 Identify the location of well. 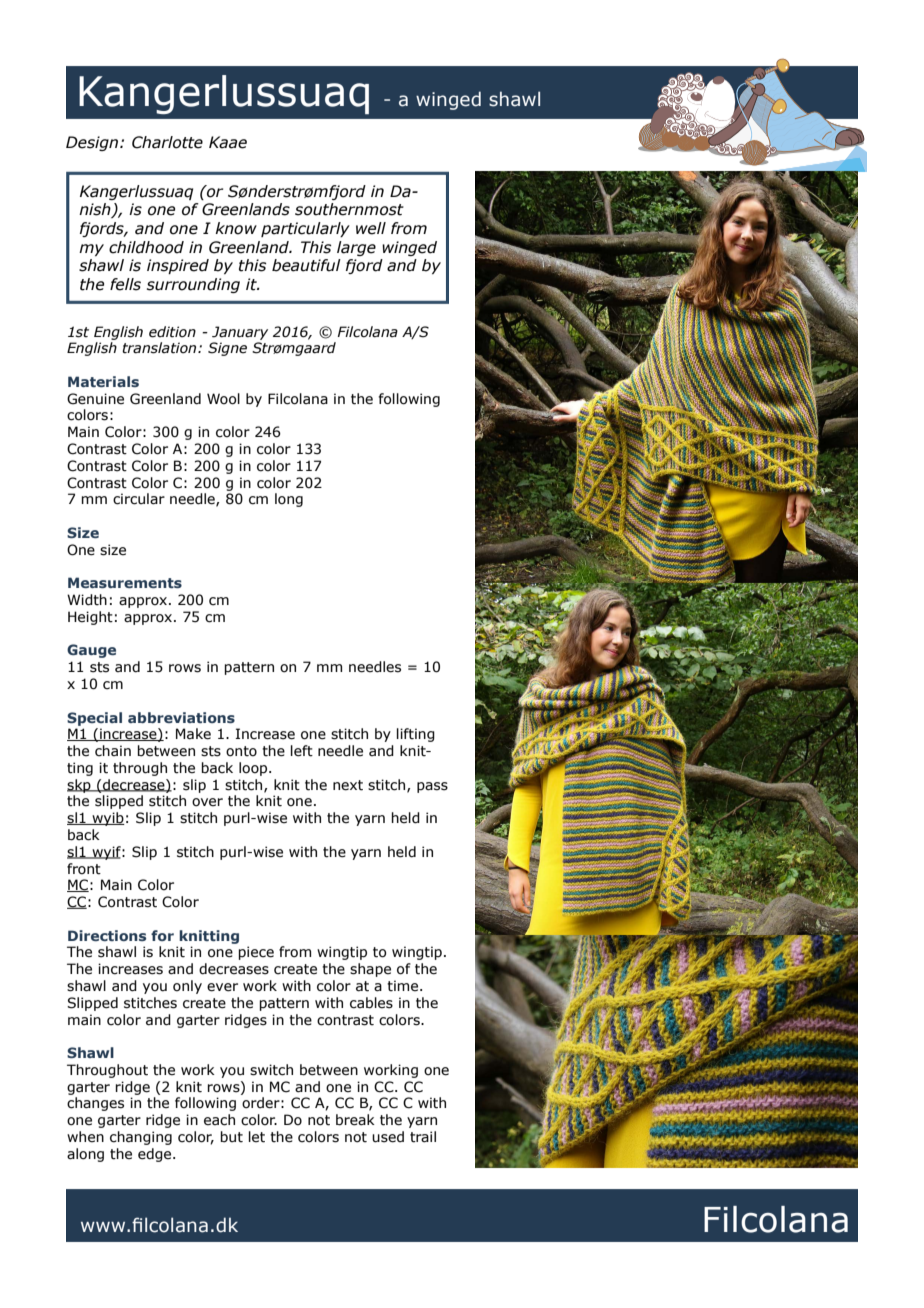
(371, 228).
